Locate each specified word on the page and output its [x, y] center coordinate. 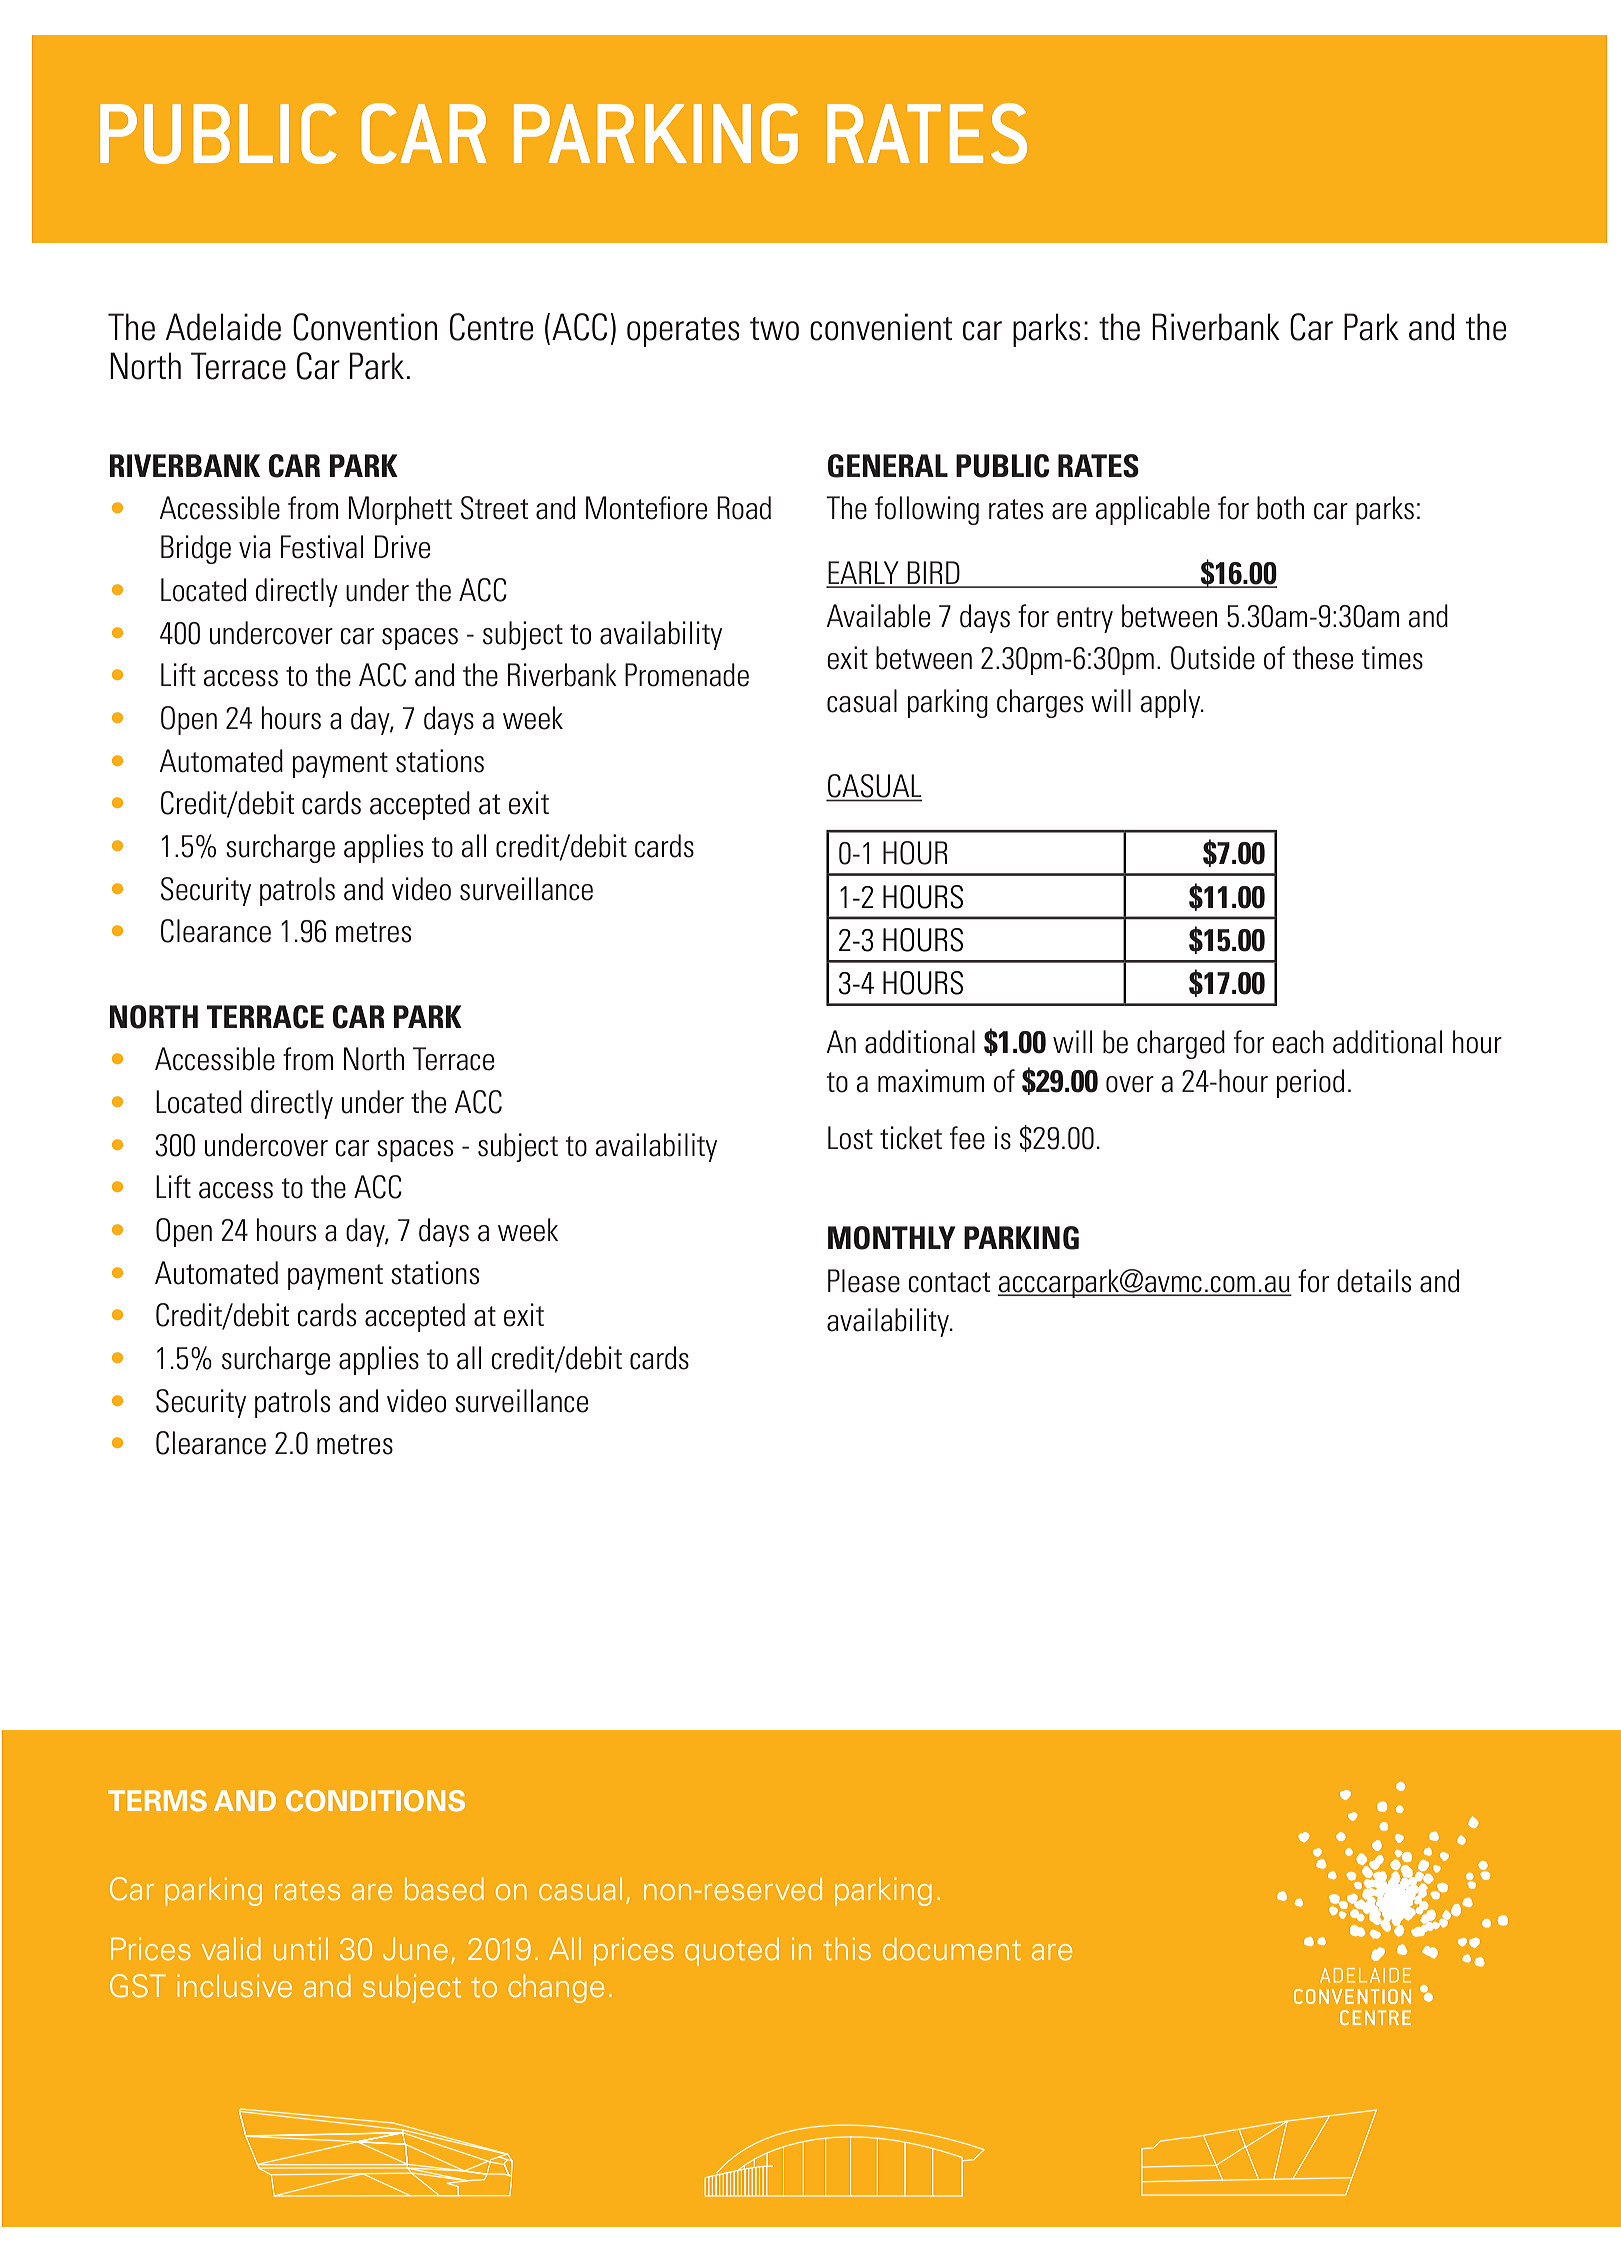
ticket [911, 1138]
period [1310, 1083]
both [1280, 508]
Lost [850, 1138]
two [774, 329]
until [301, 1949]
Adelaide [223, 327]
